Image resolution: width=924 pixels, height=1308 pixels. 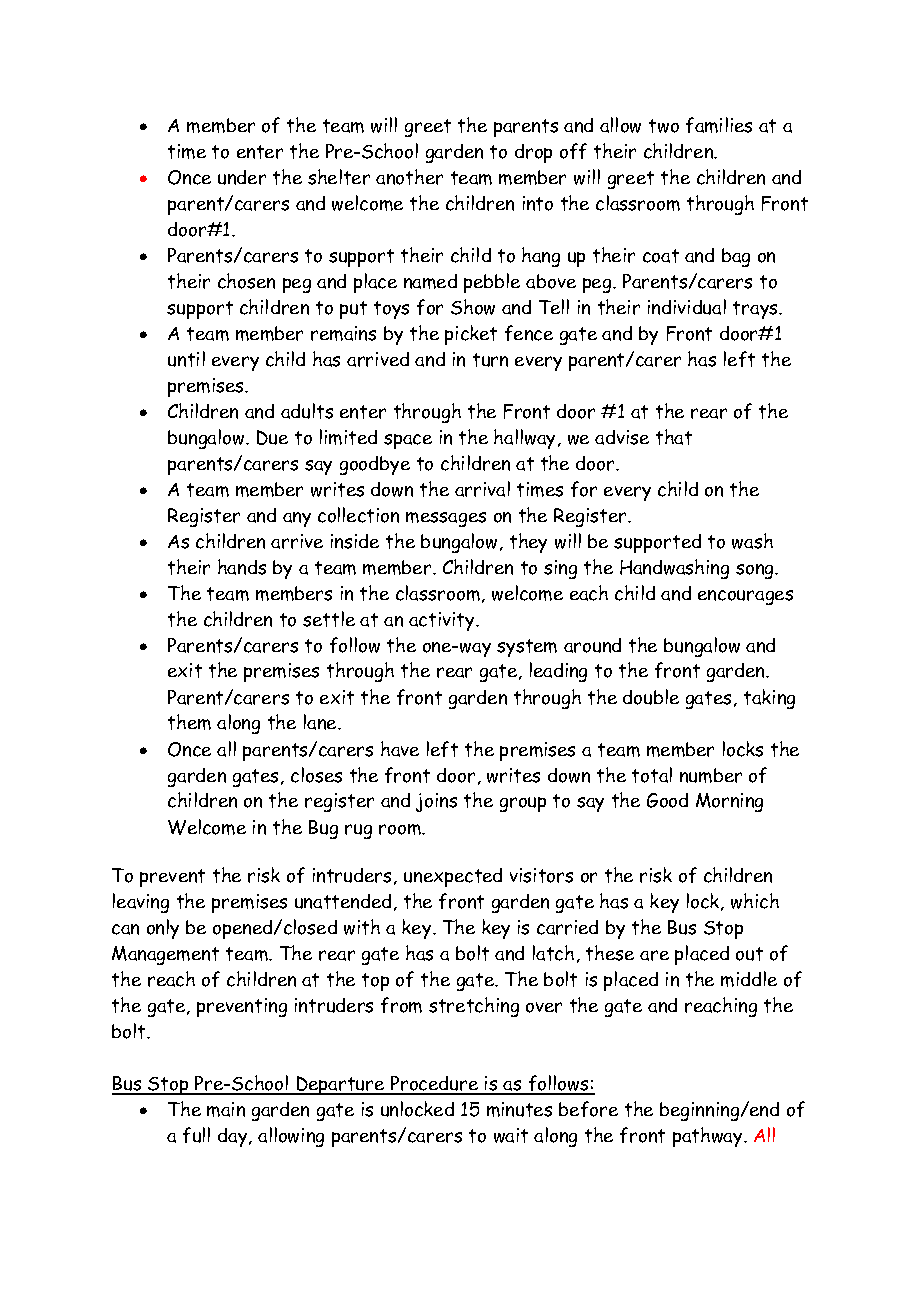 I want to click on them, so click(x=189, y=722).
